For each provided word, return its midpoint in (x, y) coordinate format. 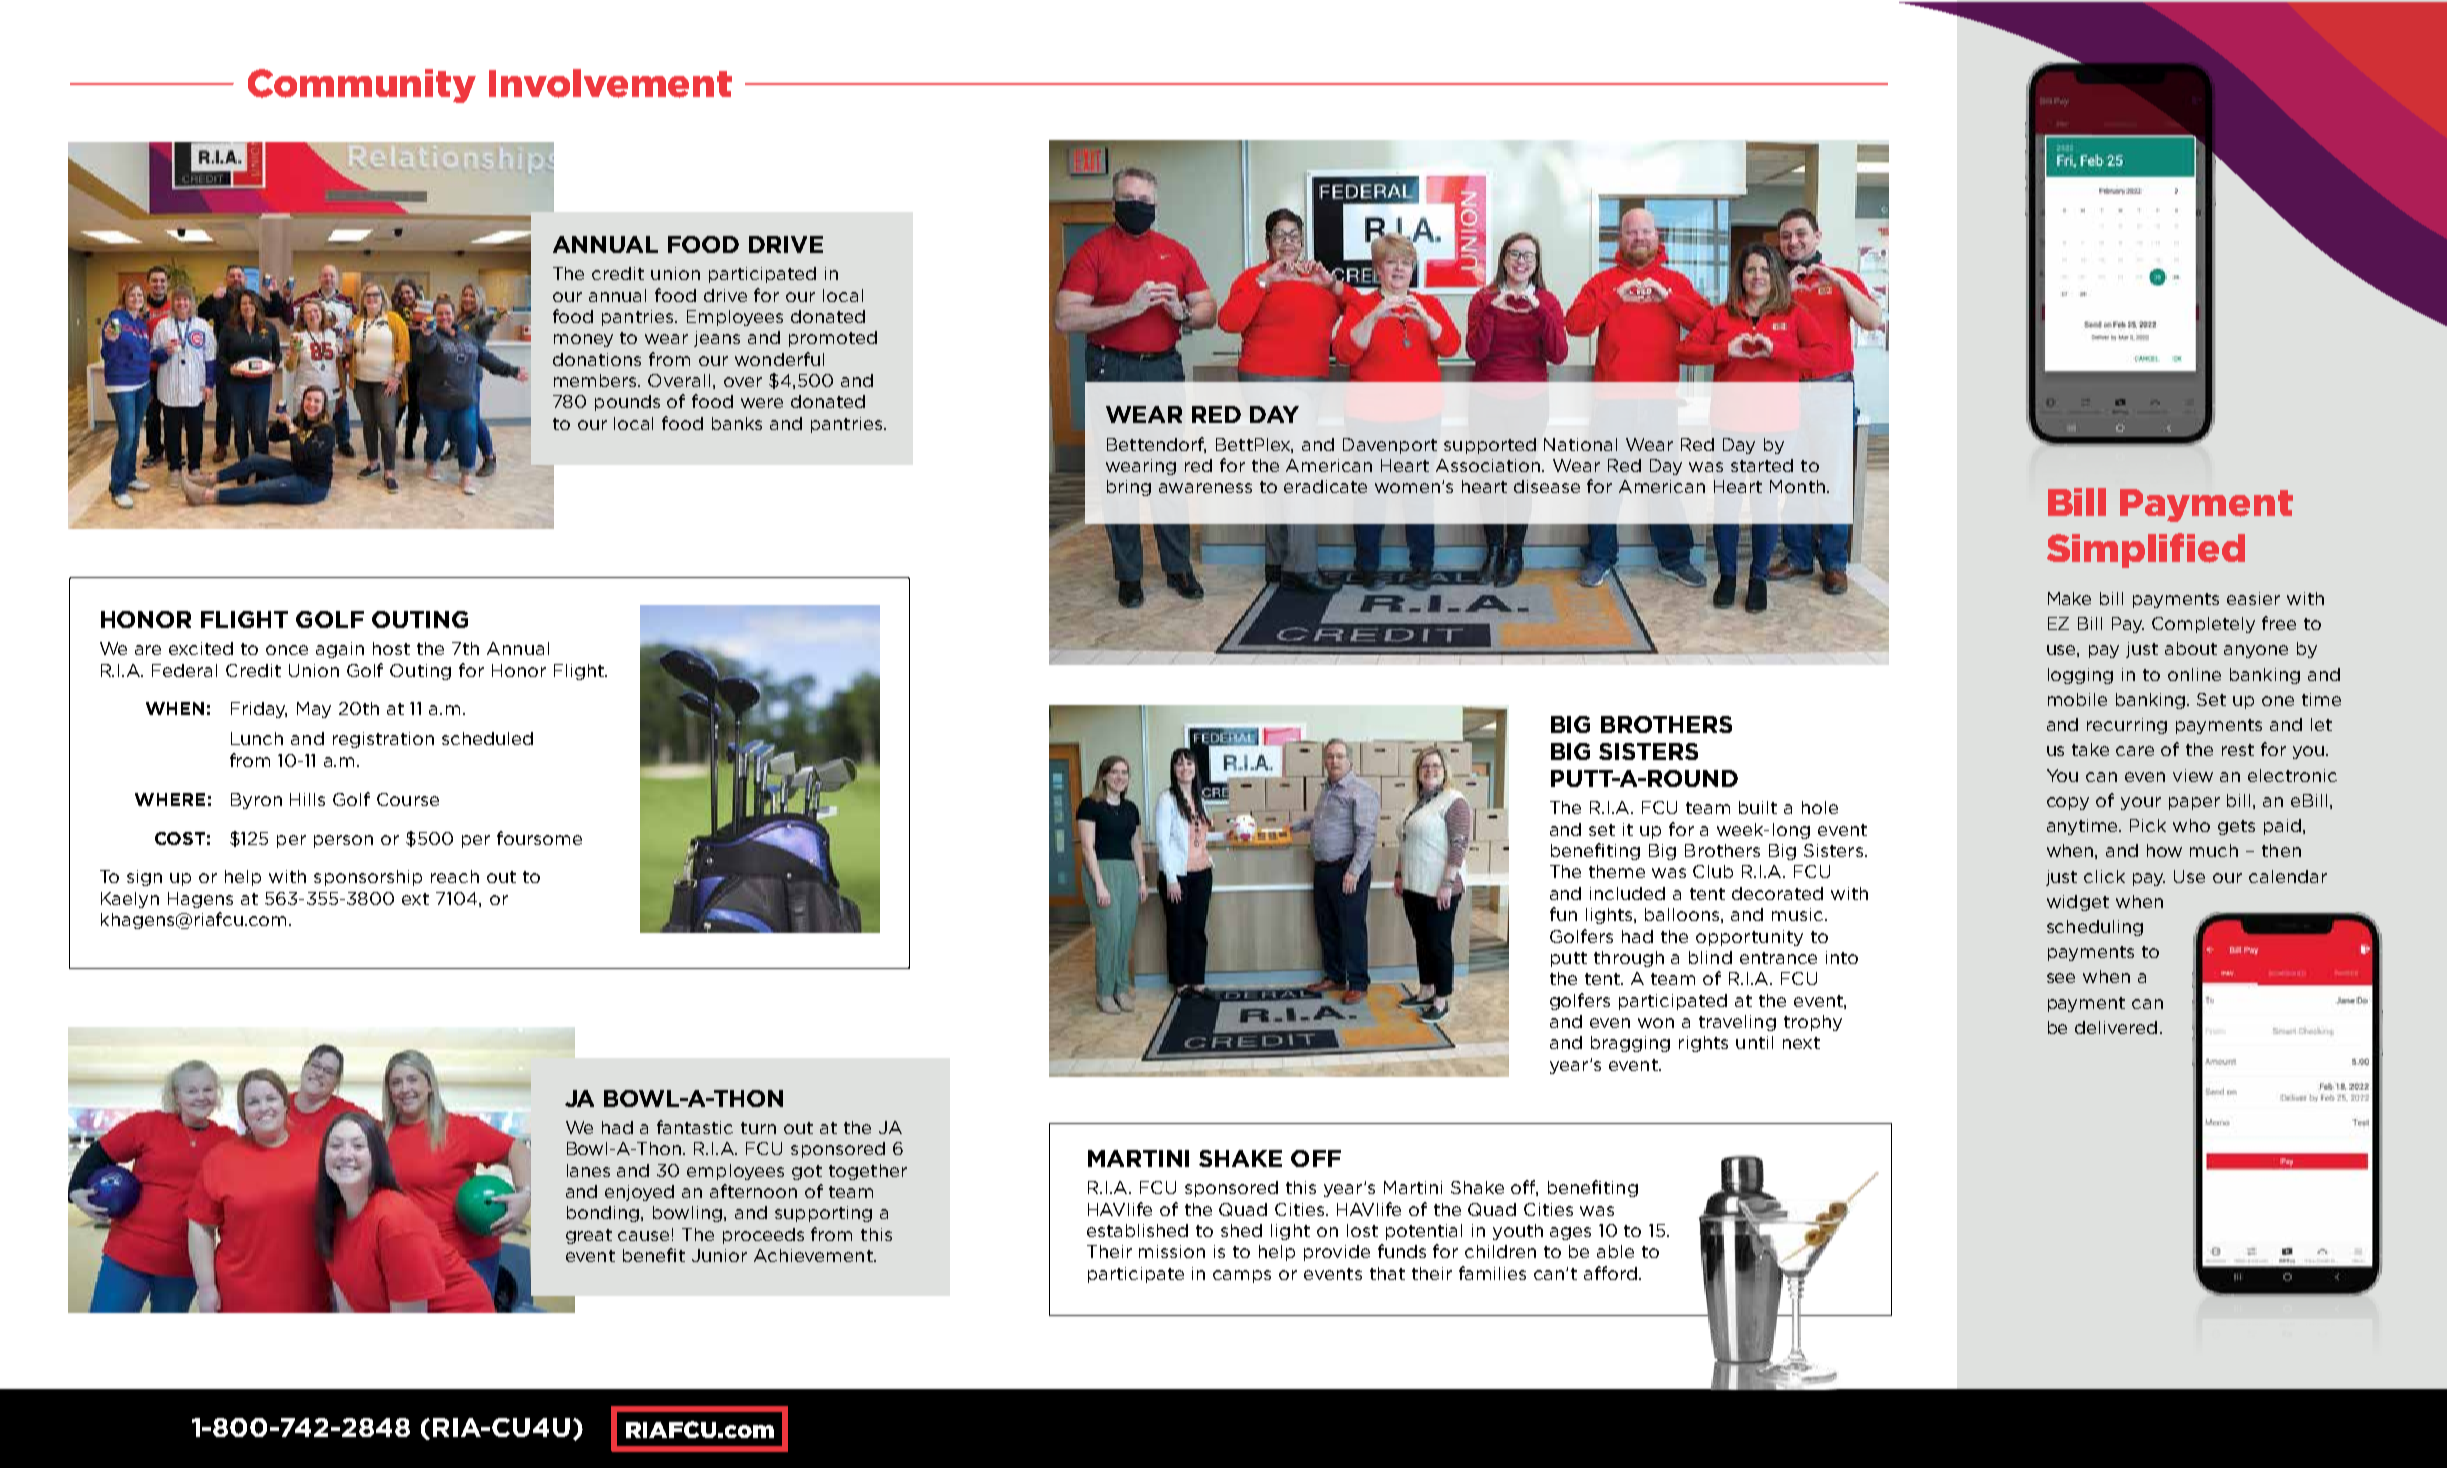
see (2061, 978)
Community (362, 86)
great (589, 1236)
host (391, 648)
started (1762, 465)
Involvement (610, 83)
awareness (1205, 488)
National (1580, 444)
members (597, 380)
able (1615, 1251)
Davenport (1390, 446)
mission (1172, 1251)
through (1629, 959)
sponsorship (368, 878)
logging (2080, 676)
